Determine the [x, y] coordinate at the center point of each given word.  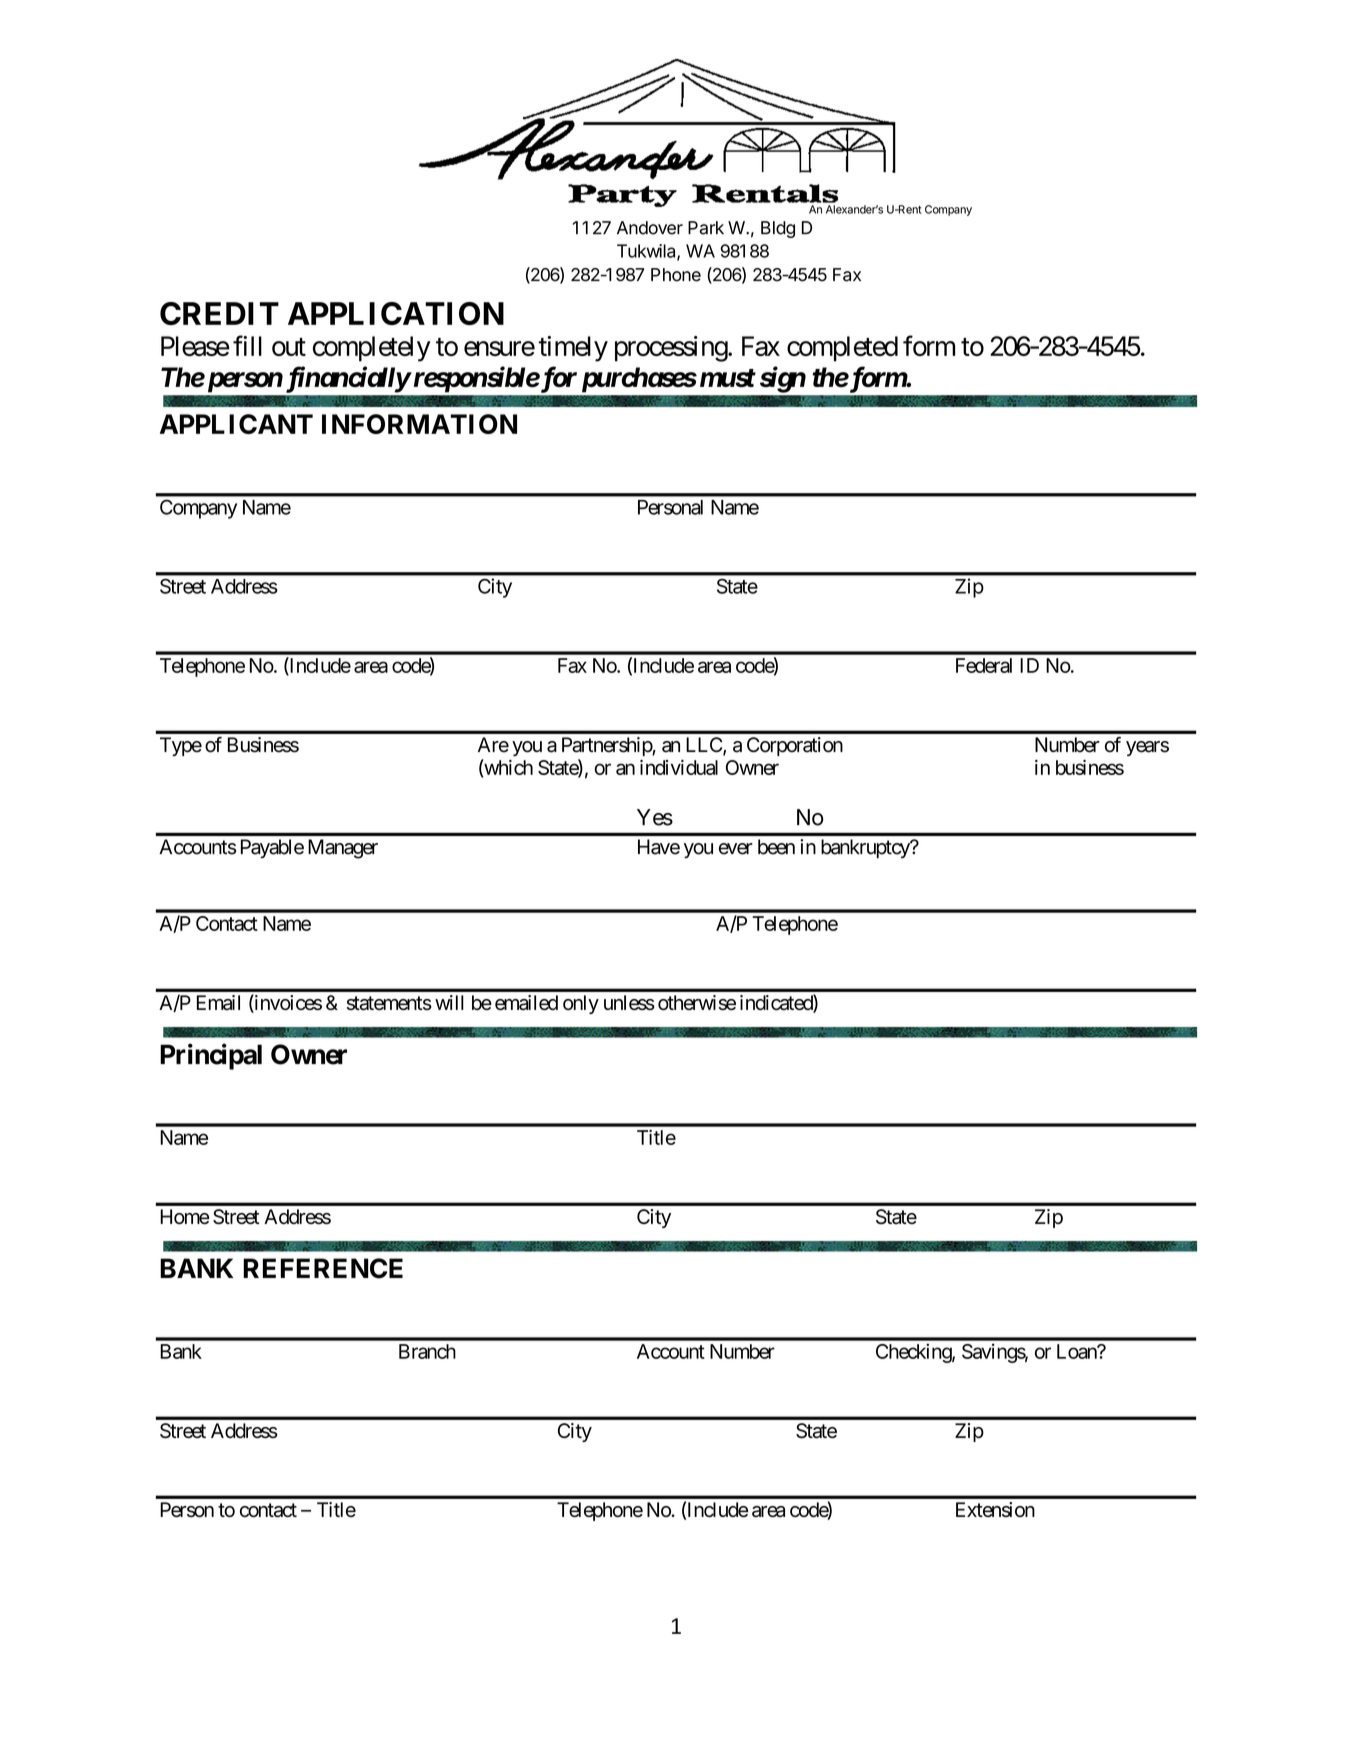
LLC [705, 746]
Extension [995, 1509]
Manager [343, 849]
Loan [1077, 1351]
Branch [427, 1351]
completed [842, 349]
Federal [984, 665]
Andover [650, 228]
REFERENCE [323, 1268]
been [776, 847]
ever [736, 849]
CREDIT [219, 313]
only [581, 1004]
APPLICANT [236, 424]
